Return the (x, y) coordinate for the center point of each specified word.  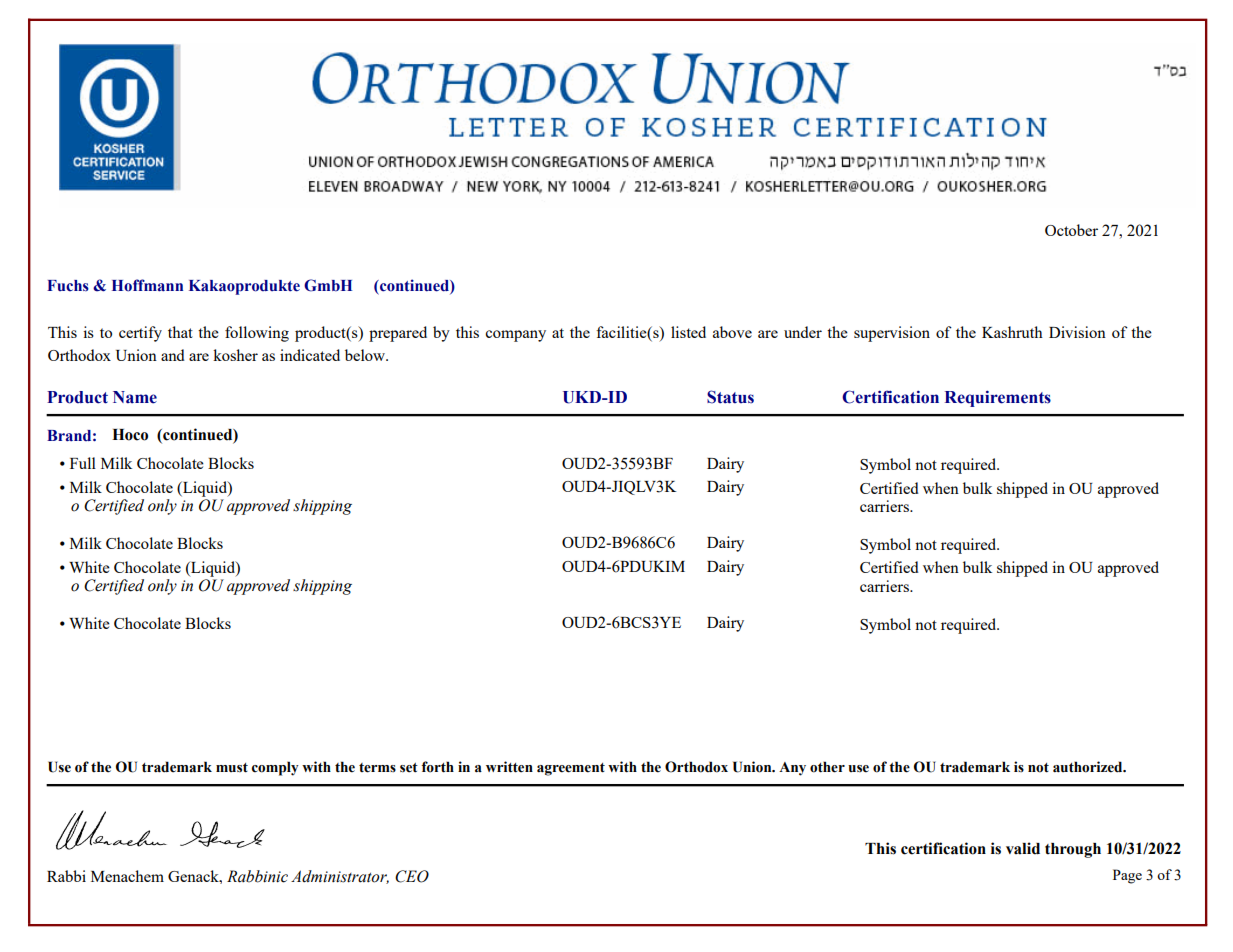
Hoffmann (147, 285)
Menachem (127, 876)
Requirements (998, 398)
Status (730, 397)
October (1071, 230)
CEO (412, 876)
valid (1023, 848)
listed (688, 332)
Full (83, 463)
